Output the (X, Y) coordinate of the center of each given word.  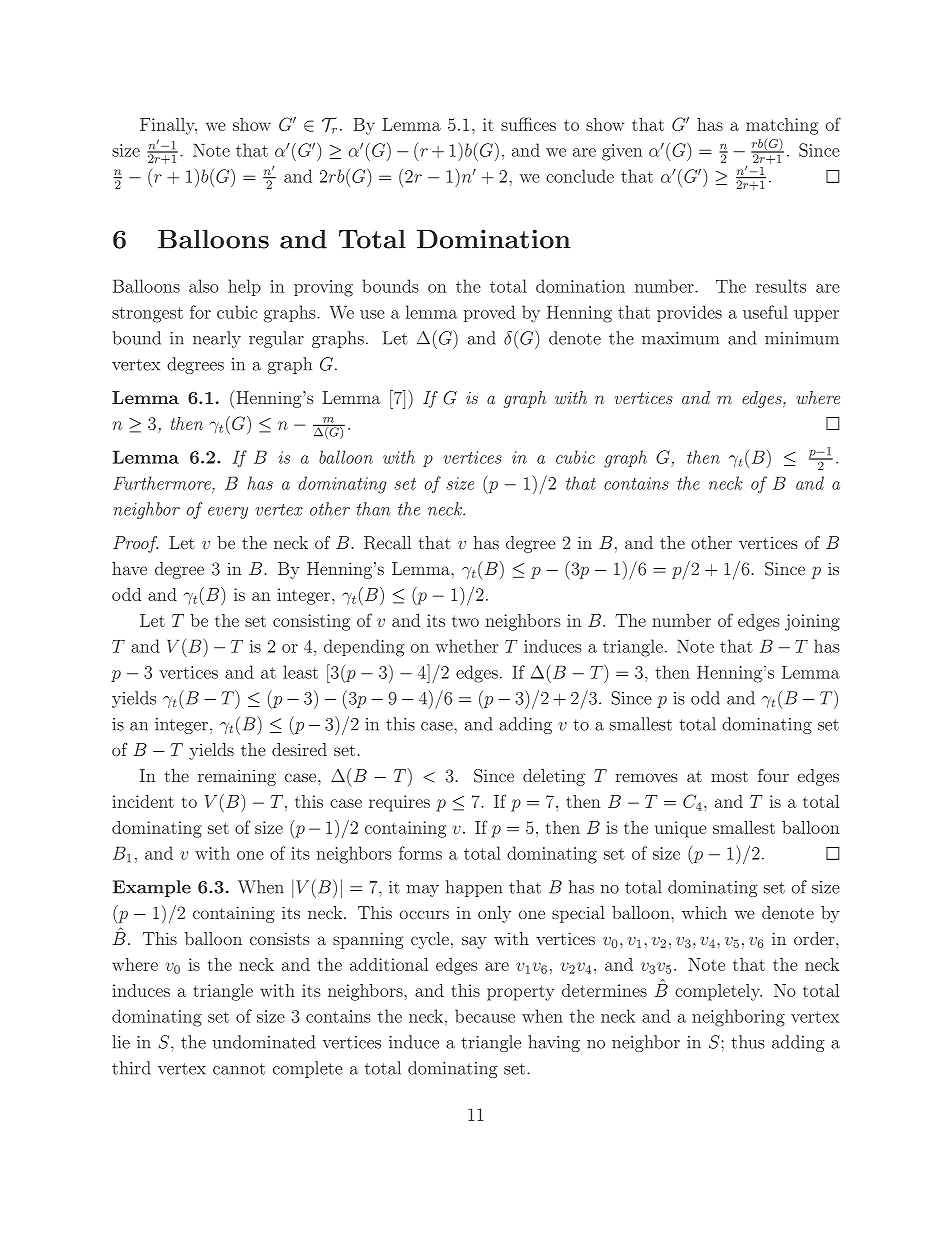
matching (782, 126)
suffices (528, 124)
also (204, 286)
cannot (239, 1069)
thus (748, 1042)
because (485, 1016)
